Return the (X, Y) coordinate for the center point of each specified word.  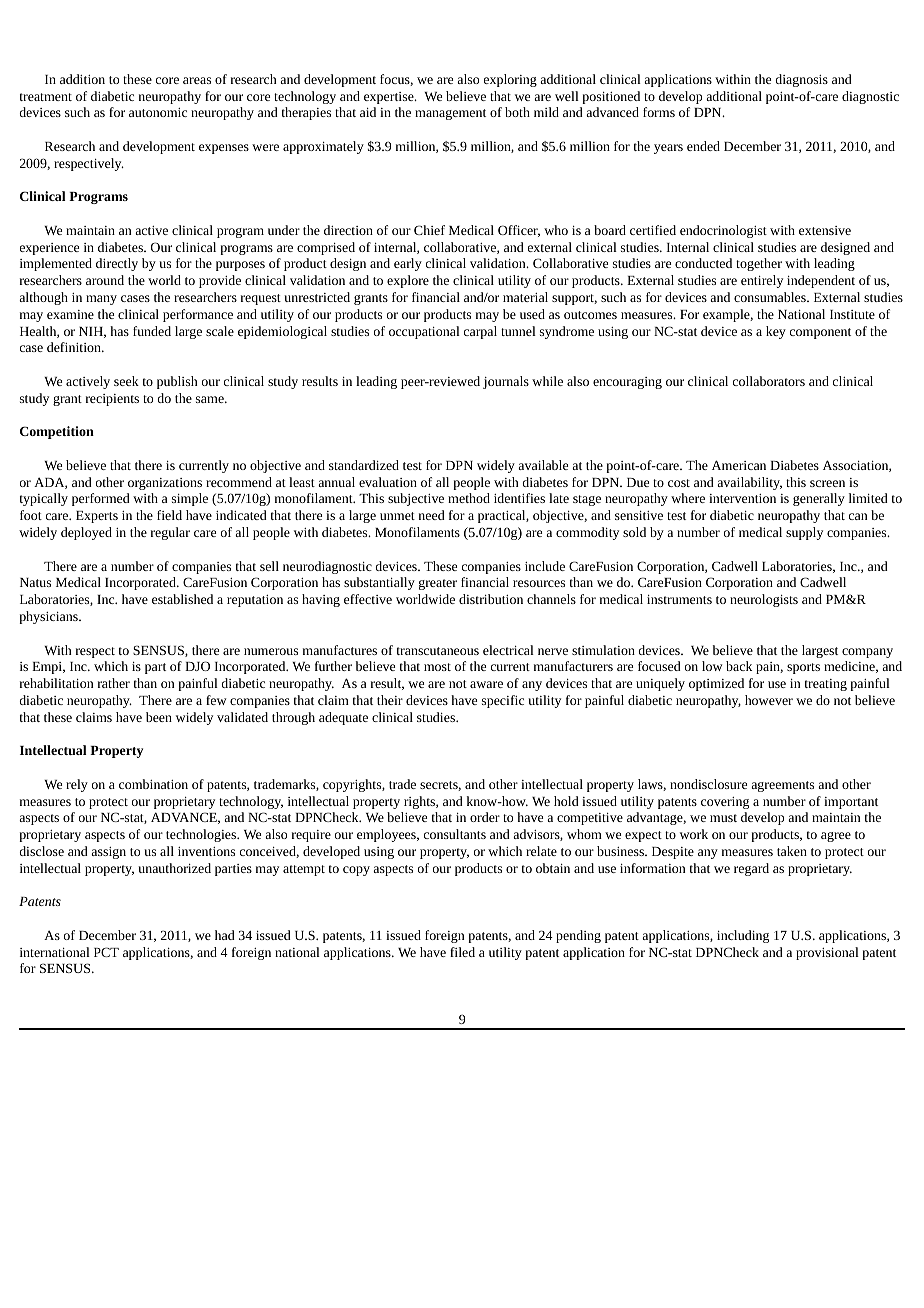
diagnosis (801, 80)
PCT (106, 952)
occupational (424, 332)
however (769, 700)
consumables (771, 297)
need (432, 515)
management (450, 114)
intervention (742, 498)
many (101, 300)
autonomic (158, 112)
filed (462, 952)
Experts (97, 517)
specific (503, 701)
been (159, 717)
